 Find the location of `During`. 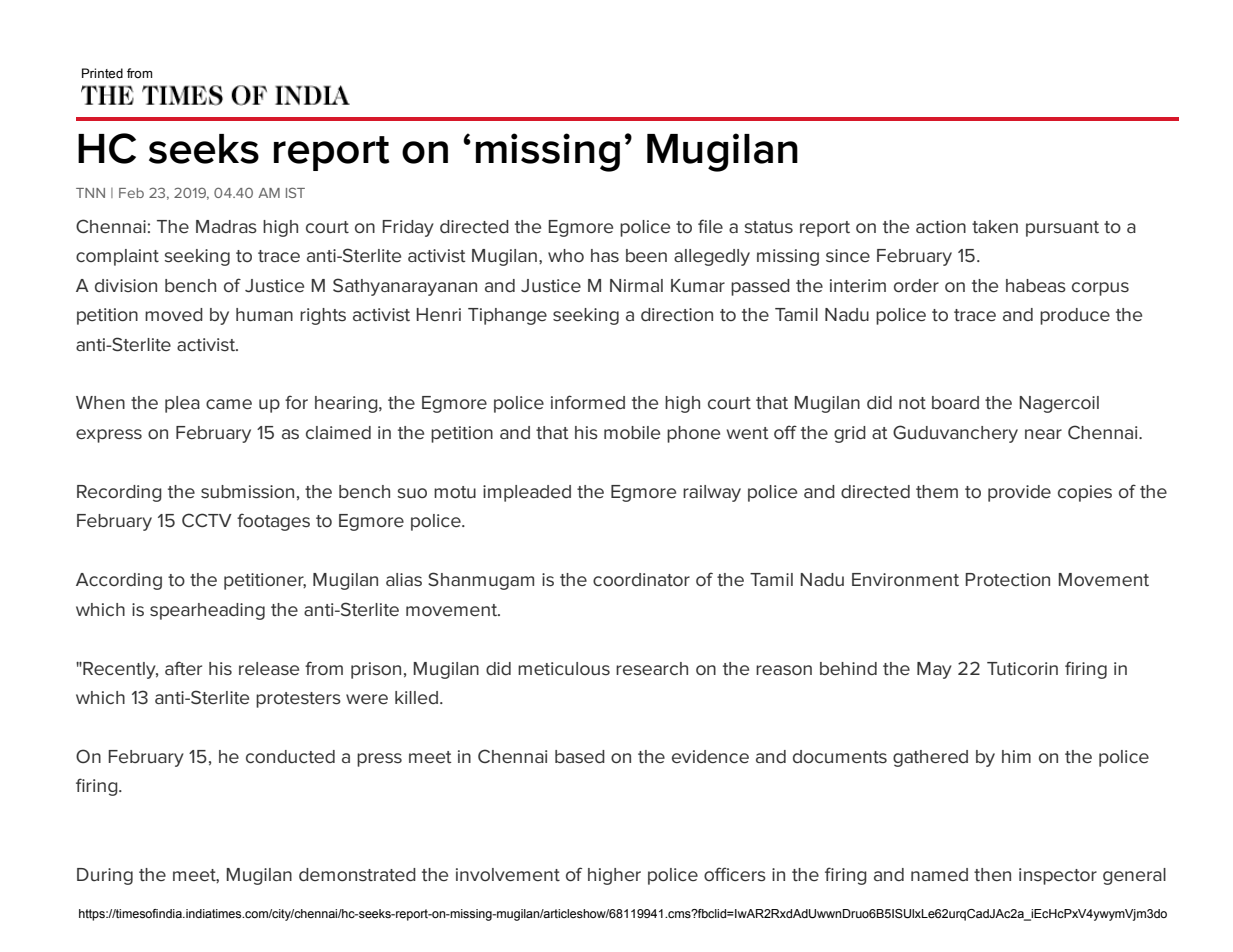

During is located at coordinates (105, 876).
